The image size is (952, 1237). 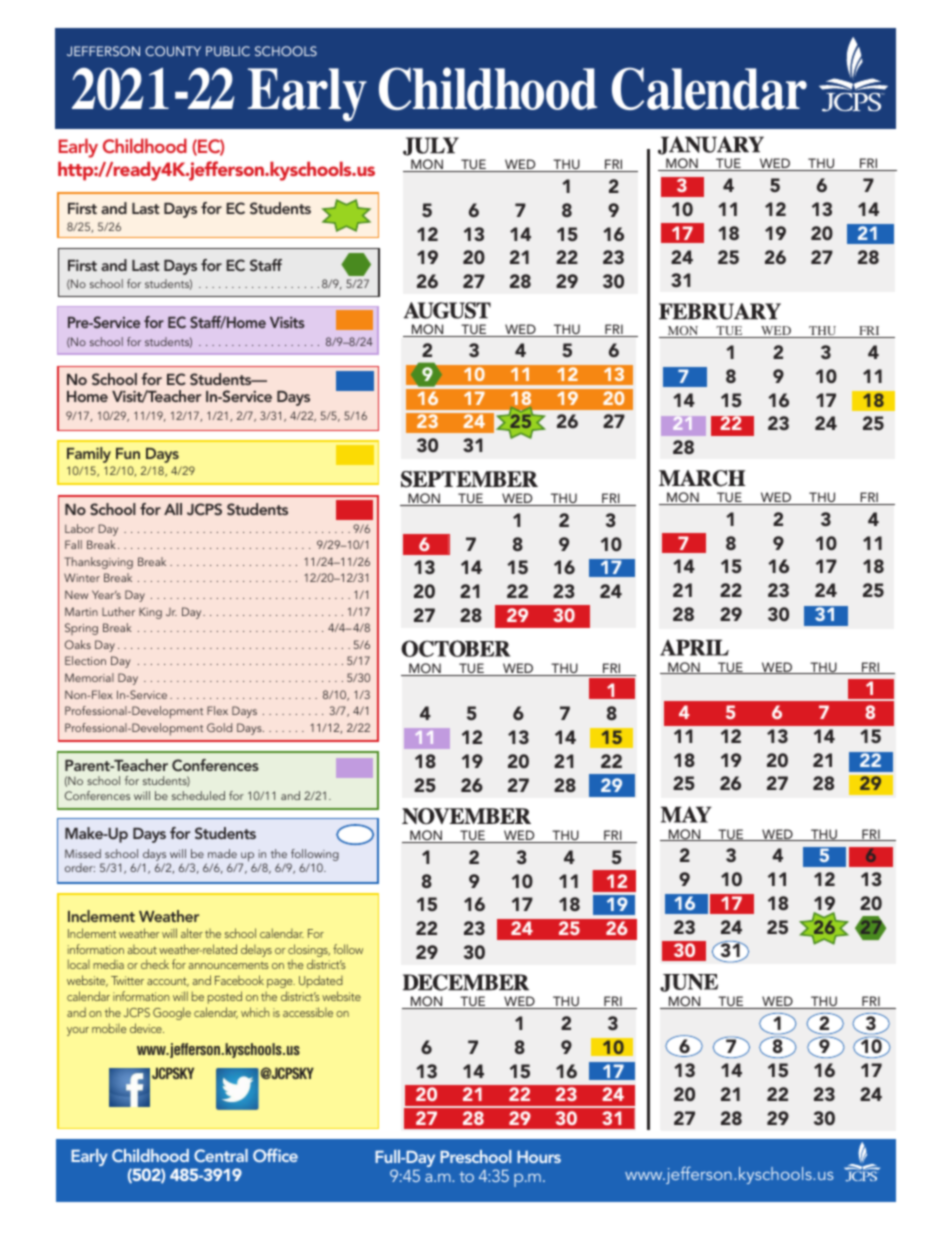 What do you see at coordinates (694, 647) in the screenshot?
I see `APRIL` at bounding box center [694, 647].
